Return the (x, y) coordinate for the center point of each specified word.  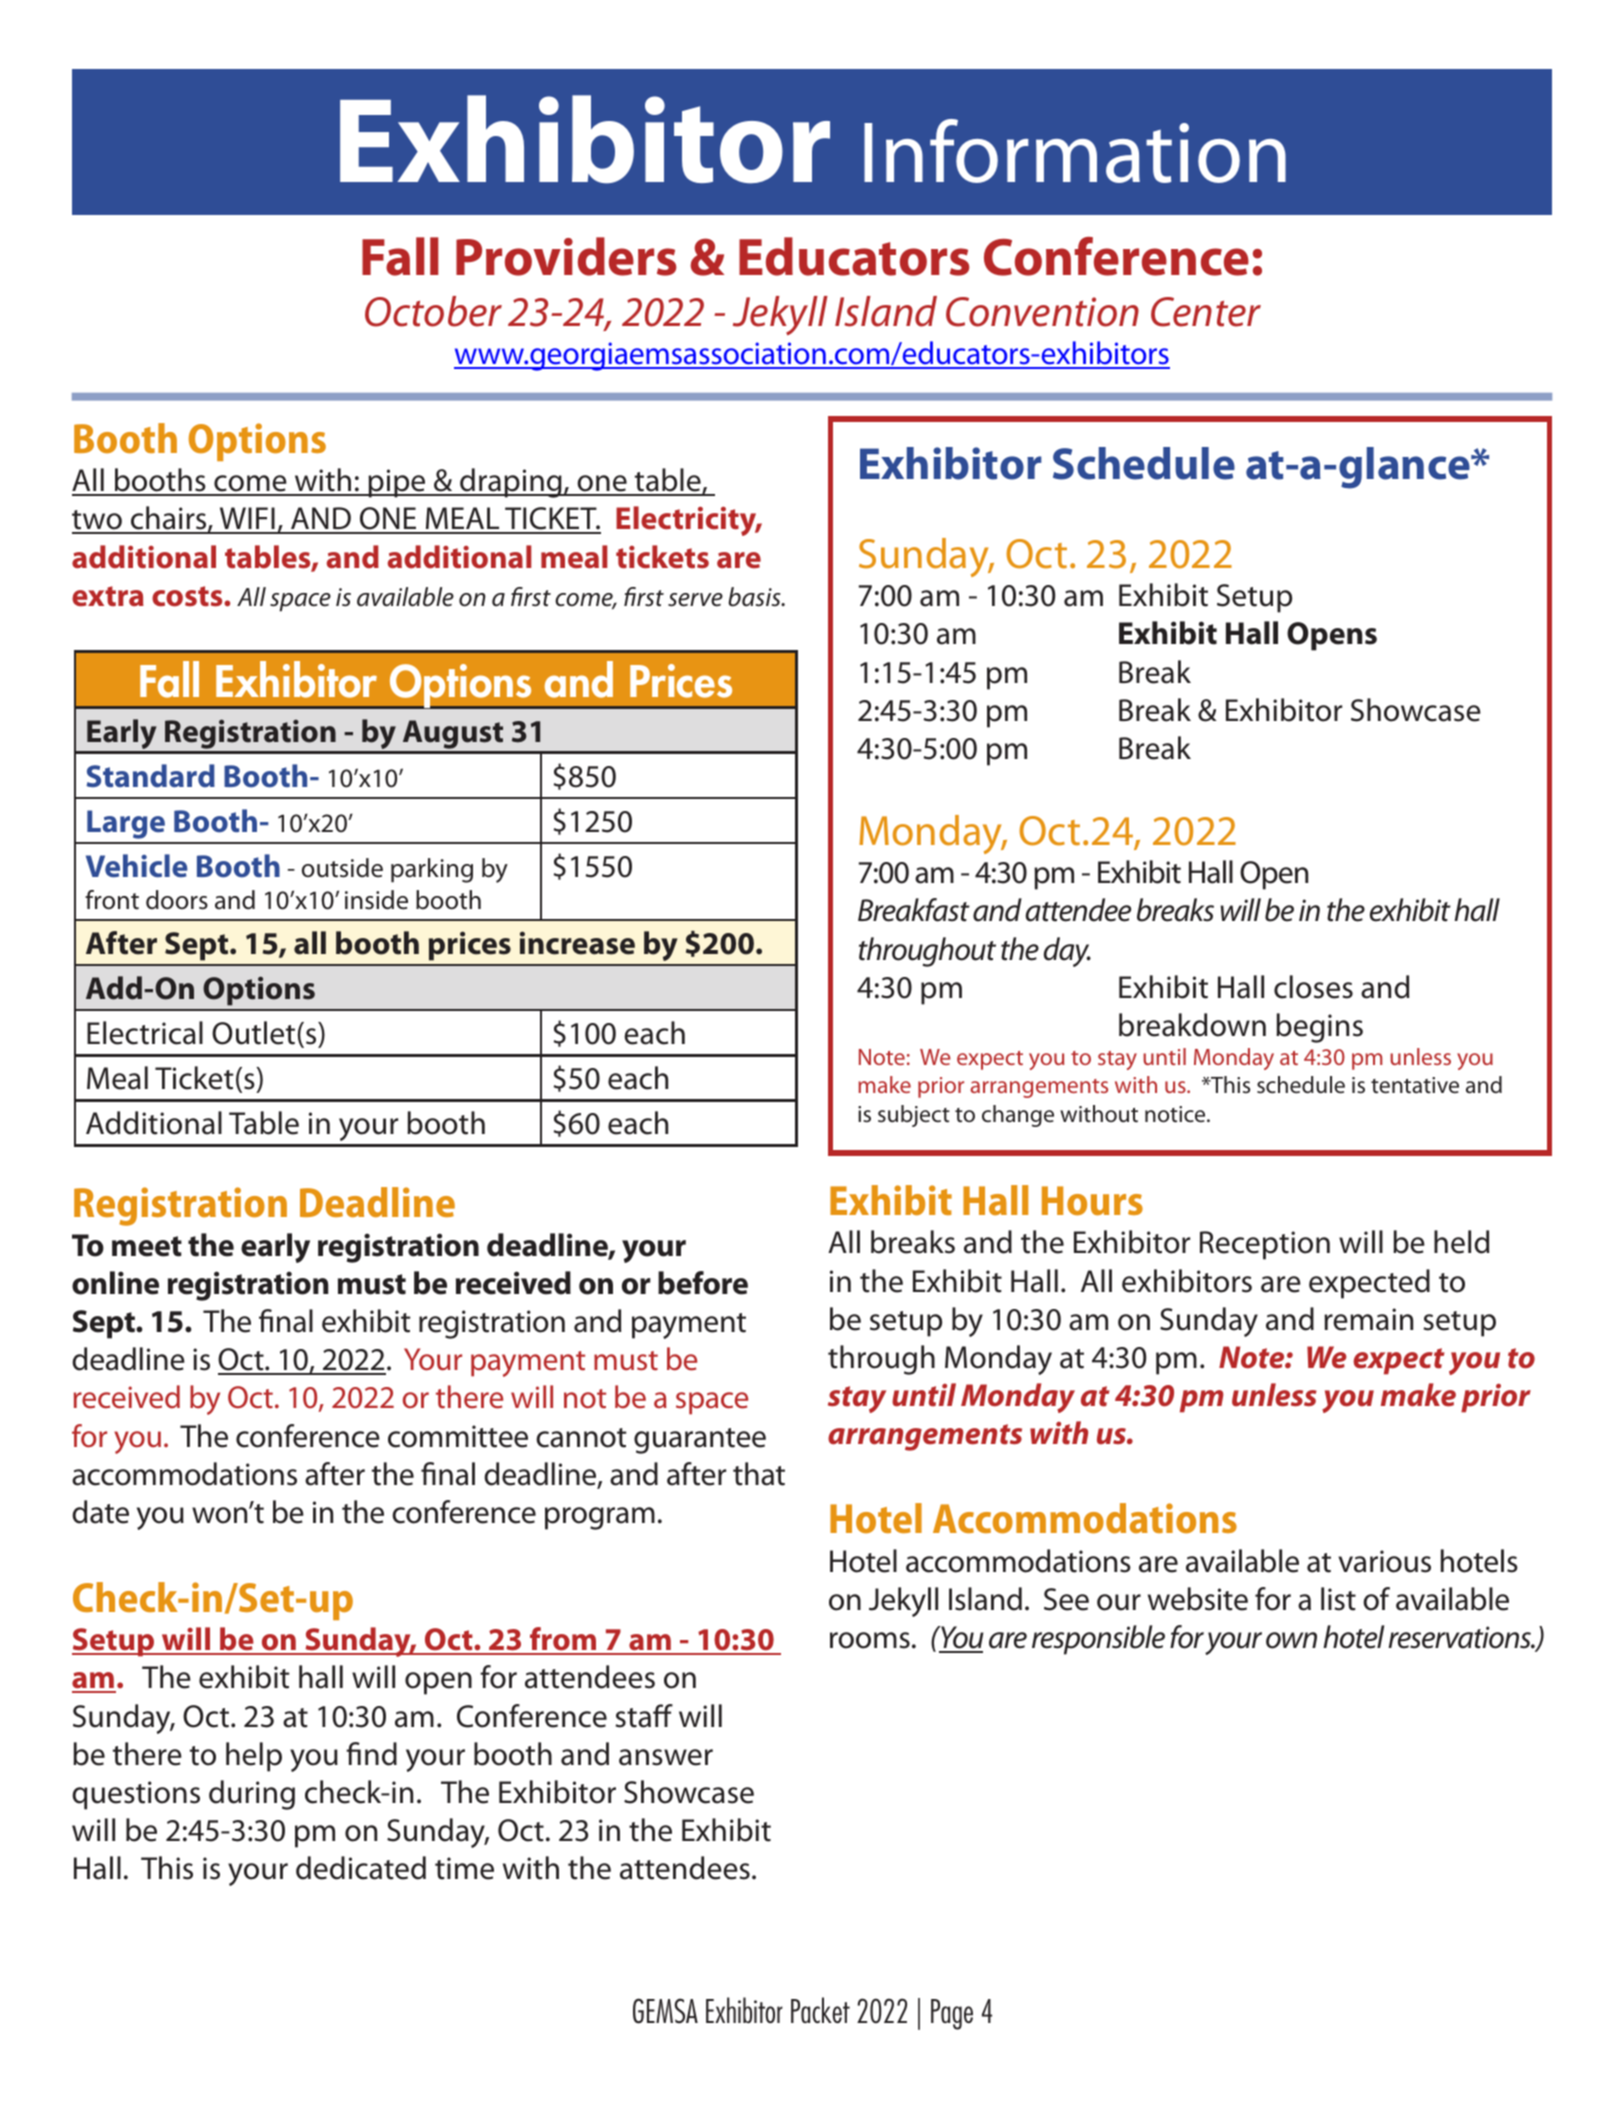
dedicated (361, 1868)
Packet (820, 2010)
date (100, 1512)
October (433, 311)
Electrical (145, 1033)
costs (188, 596)
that (759, 1474)
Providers (566, 256)
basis (755, 597)
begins (1319, 1028)
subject (914, 1116)
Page (952, 2014)
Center (1206, 312)
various (1384, 1561)
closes (1313, 987)
